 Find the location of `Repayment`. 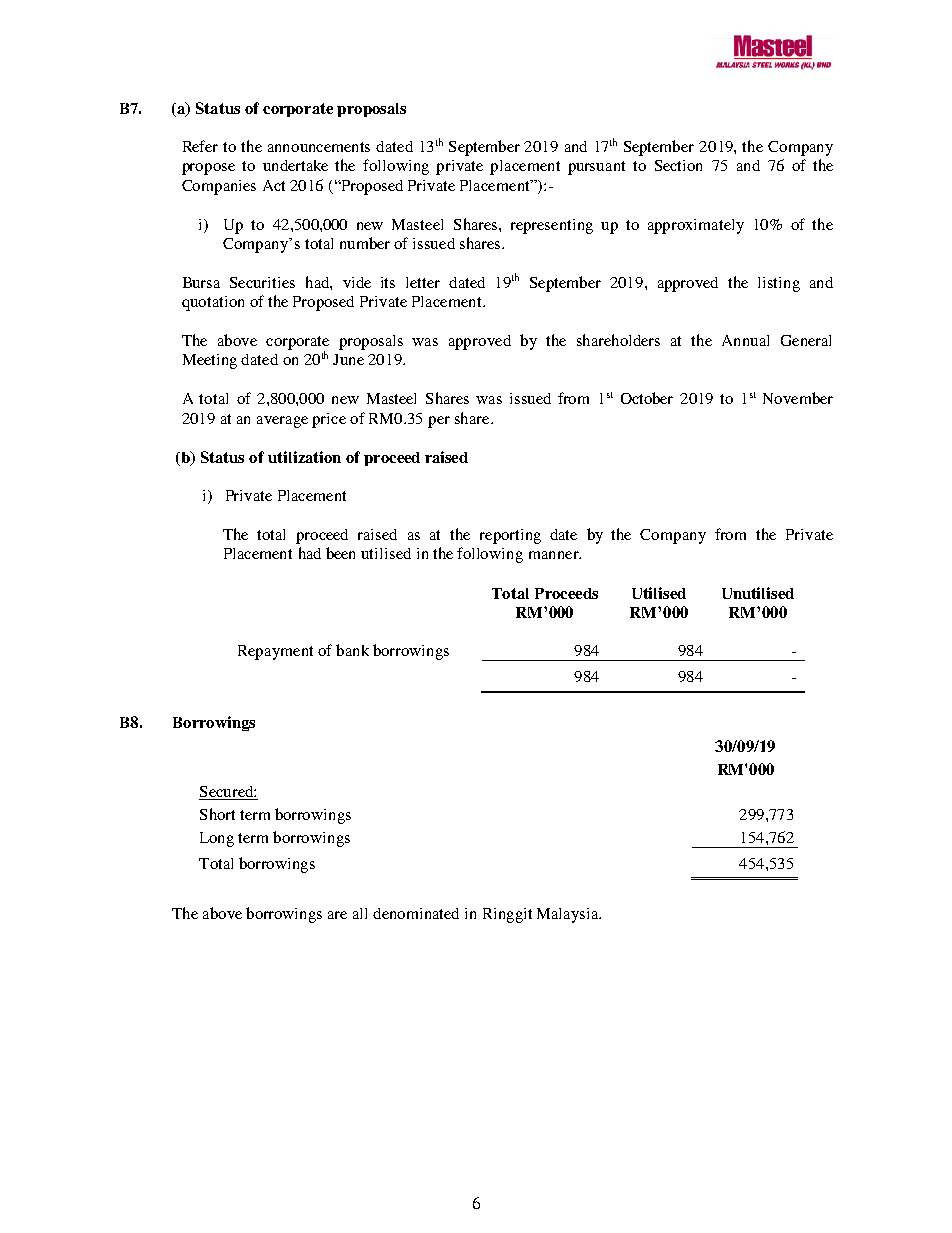

Repayment is located at coordinates (275, 652).
